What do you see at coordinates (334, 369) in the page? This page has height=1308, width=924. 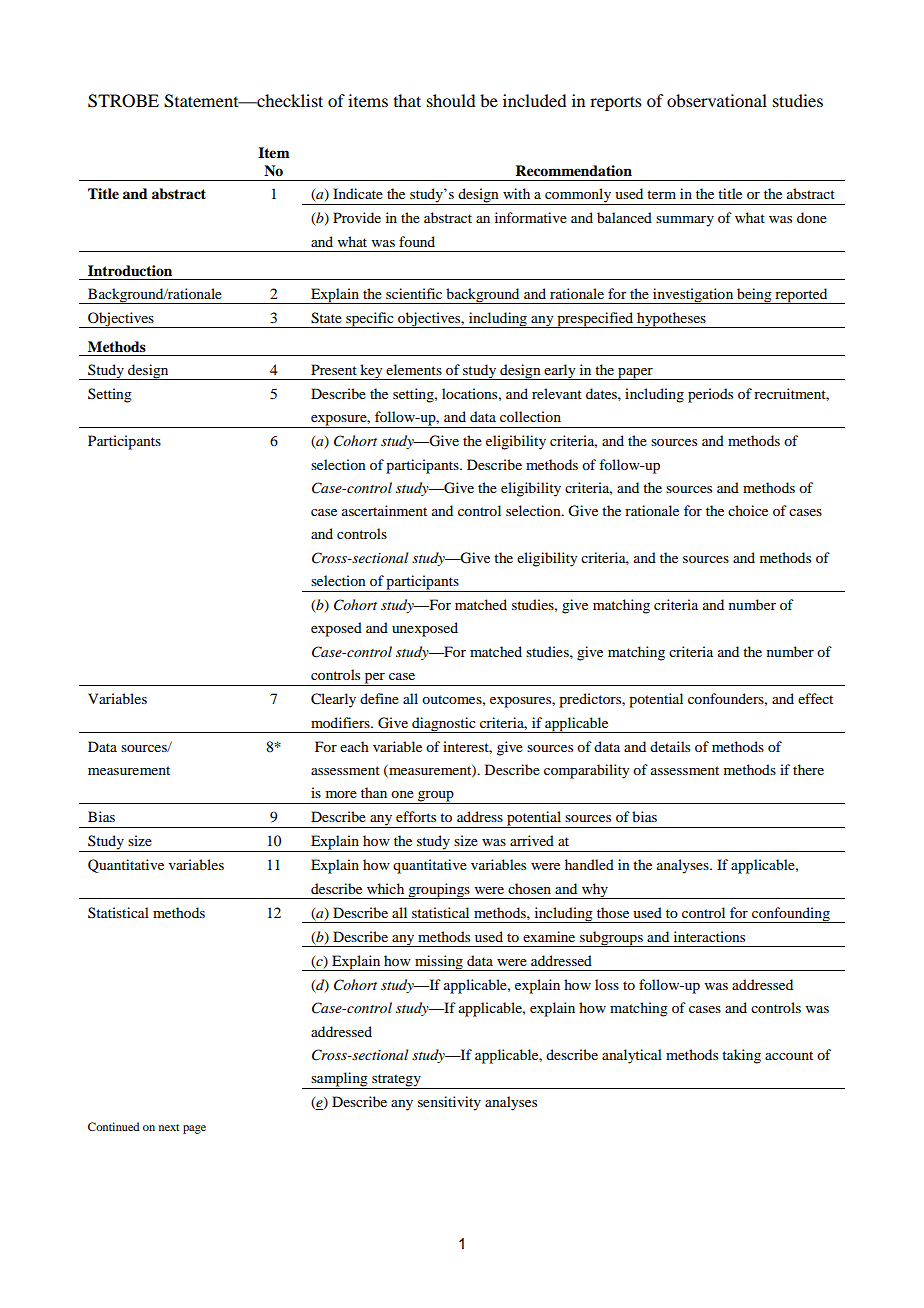 I see `Present` at bounding box center [334, 369].
